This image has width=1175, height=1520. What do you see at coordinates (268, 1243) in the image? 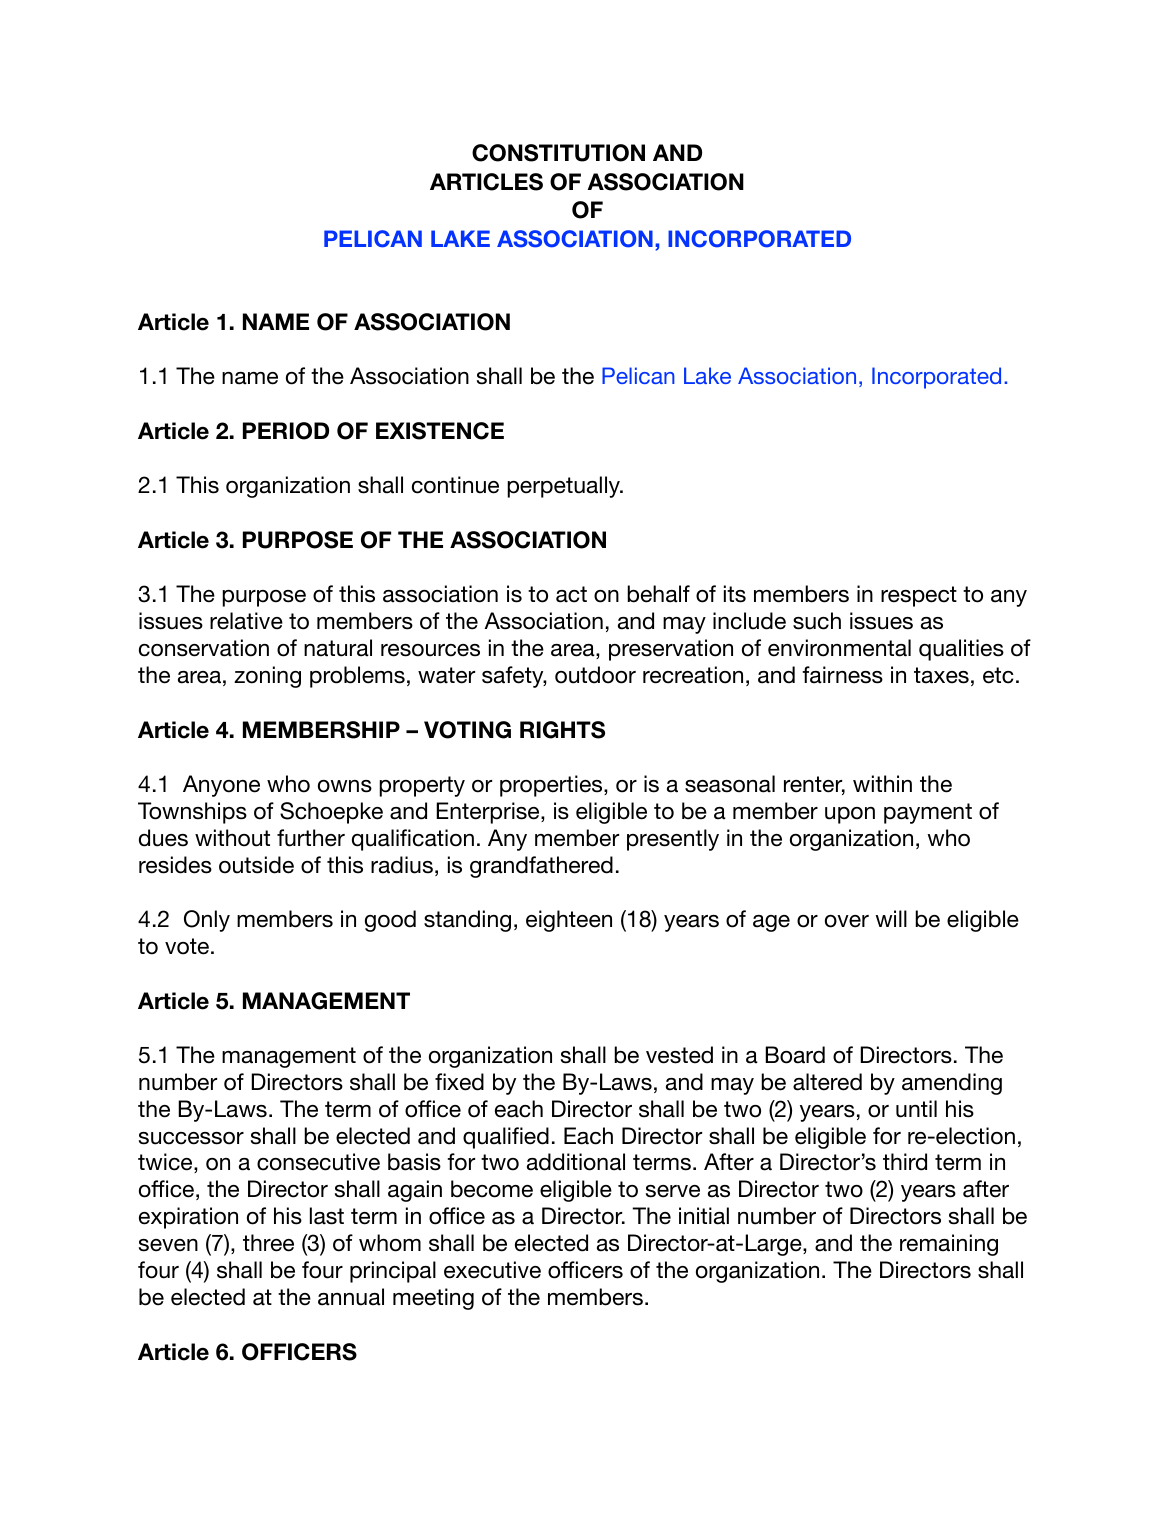
I see `three` at bounding box center [268, 1243].
